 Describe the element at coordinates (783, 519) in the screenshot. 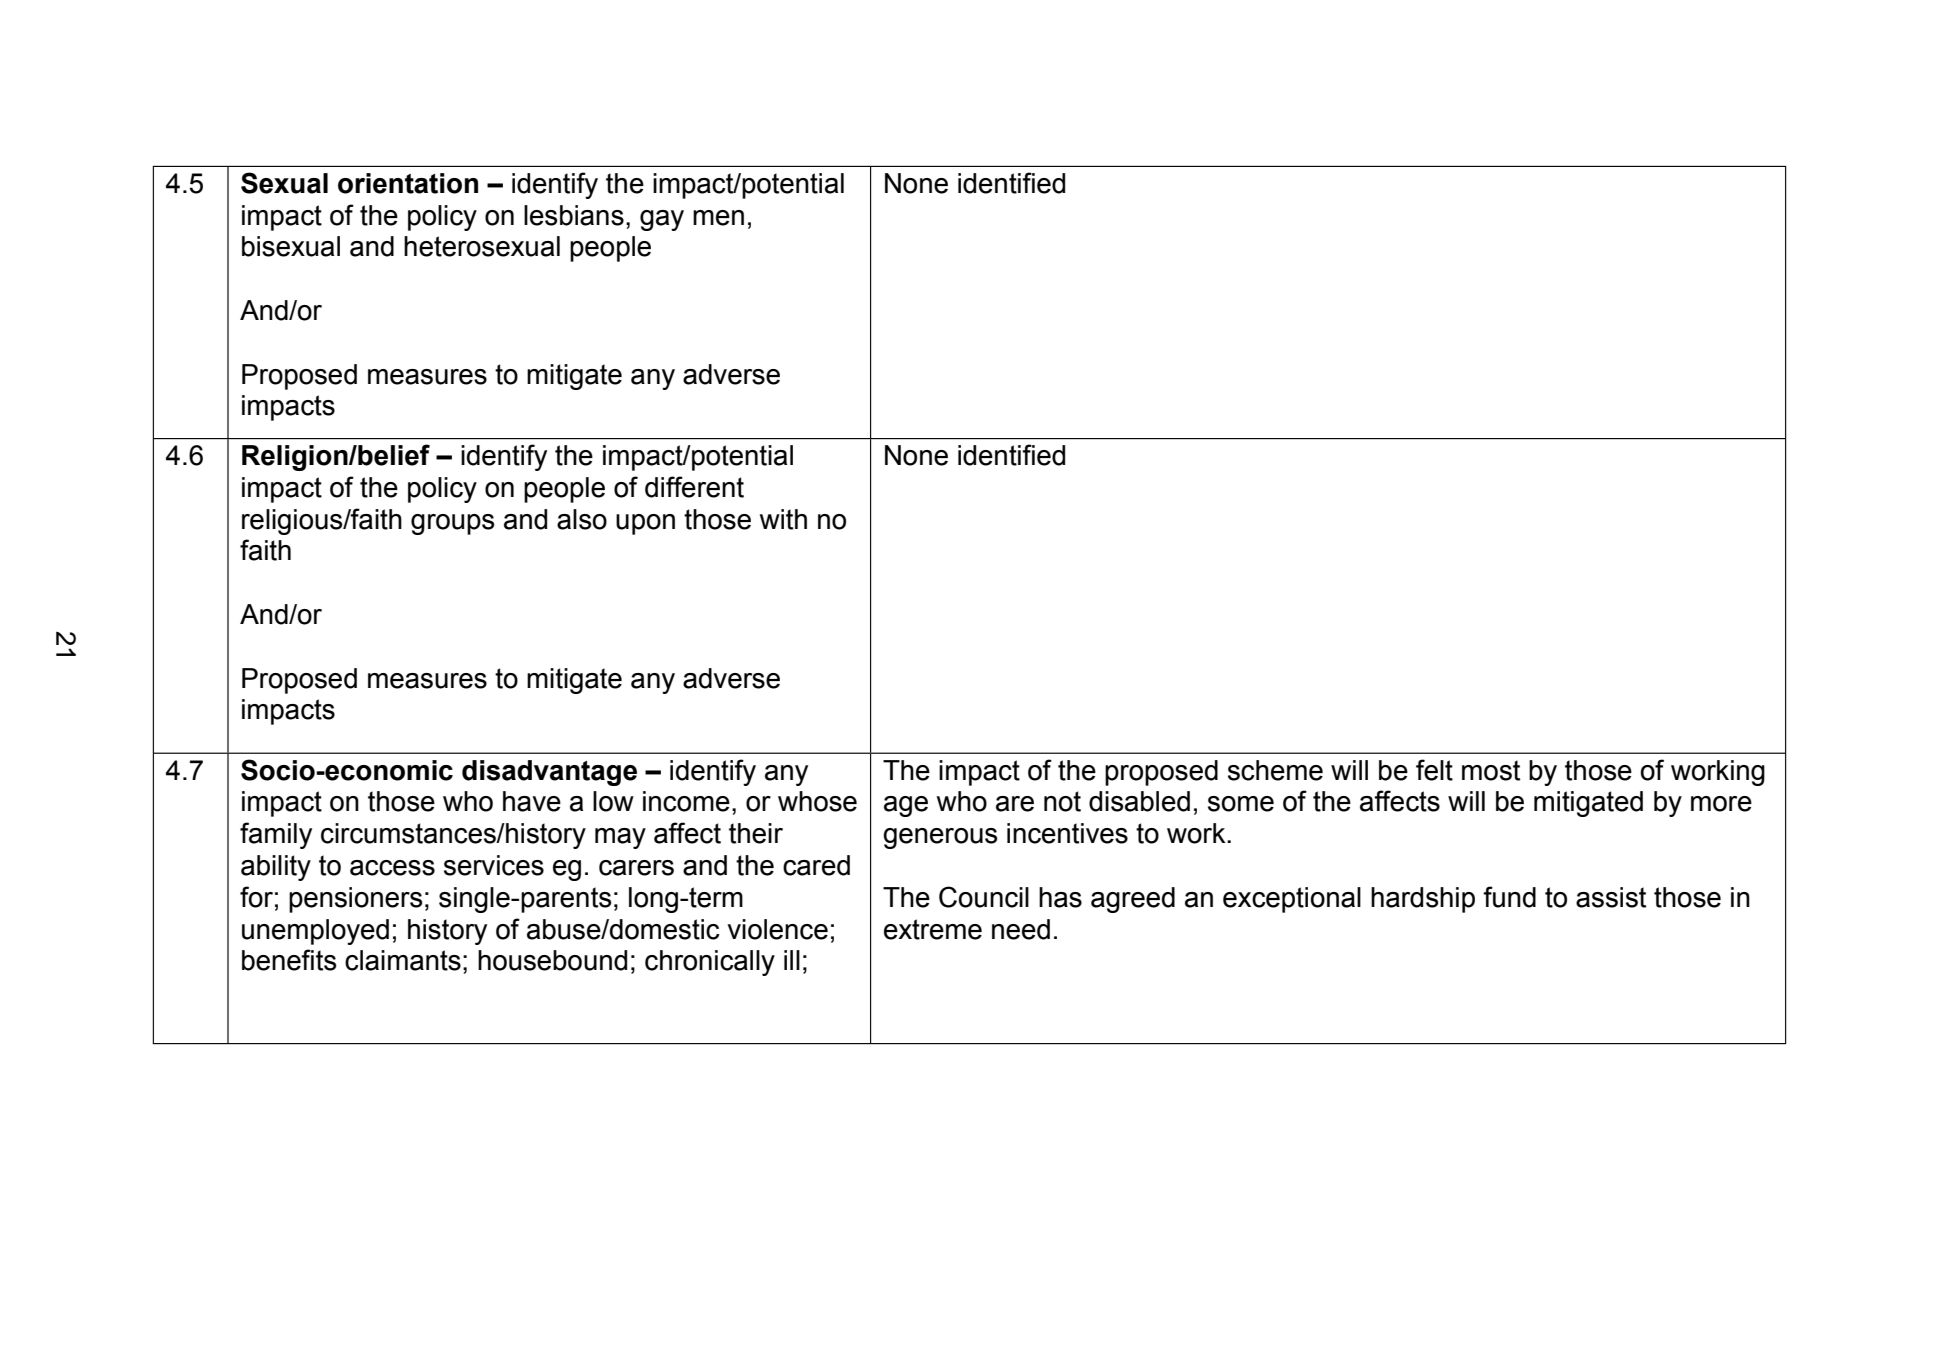

I see `with` at that location.
